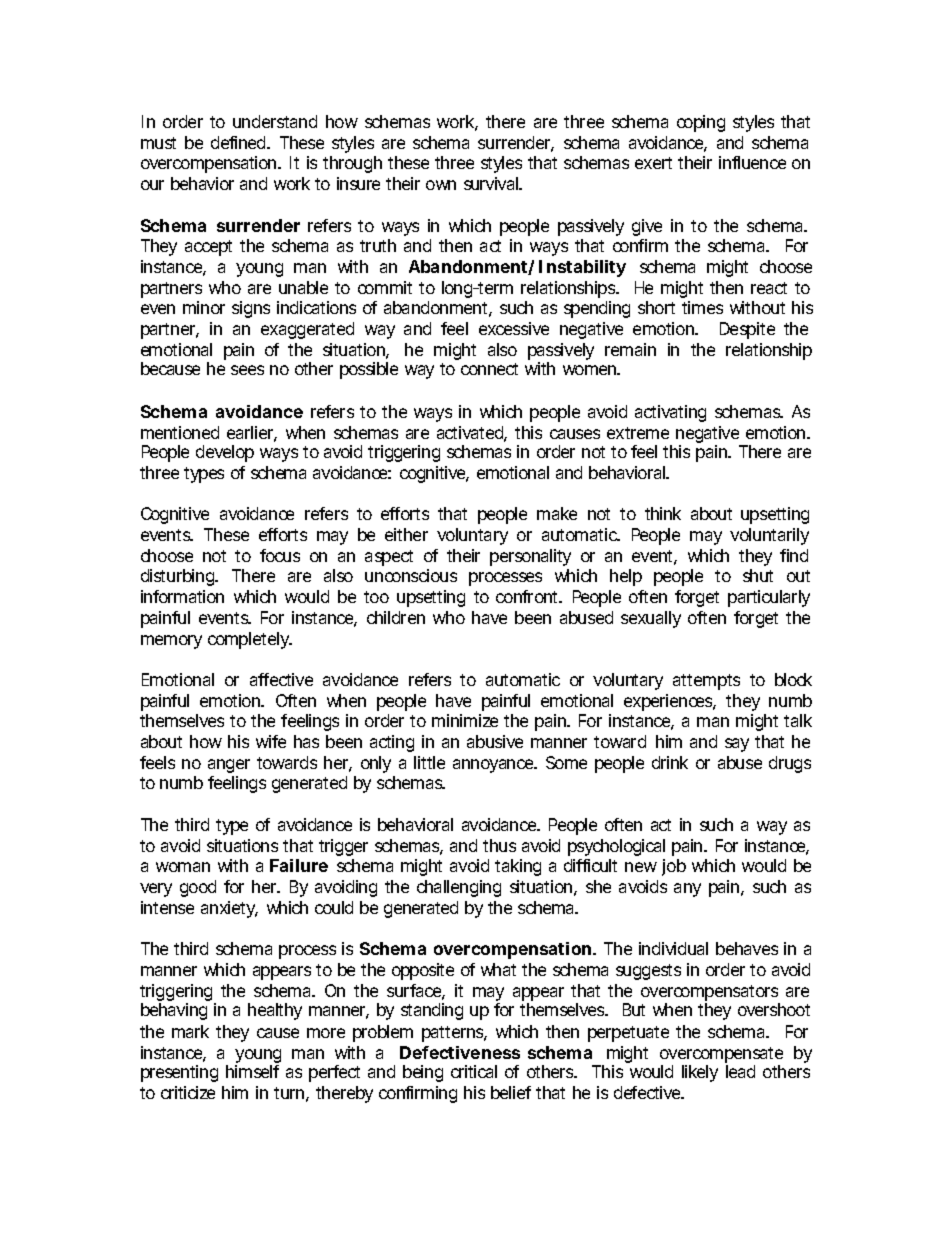 This document has width=952, height=1233. What do you see at coordinates (239, 142) in the document?
I see `defined` at bounding box center [239, 142].
